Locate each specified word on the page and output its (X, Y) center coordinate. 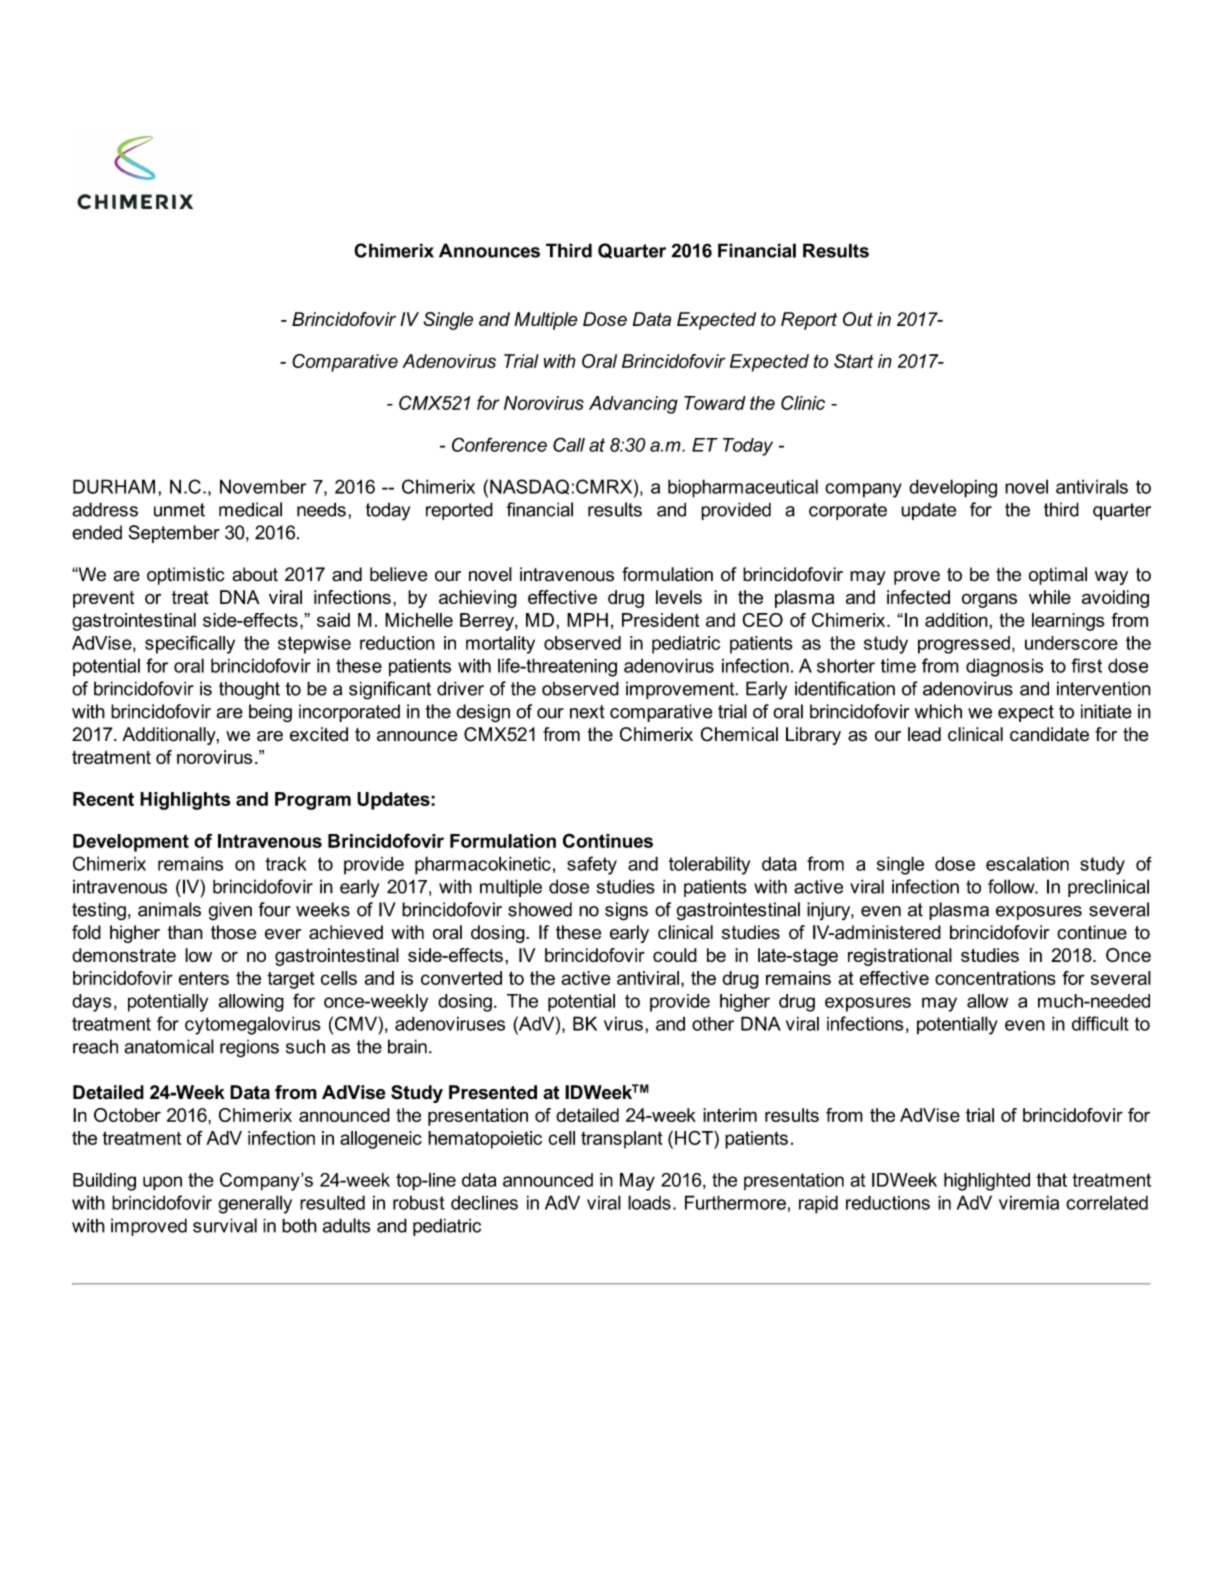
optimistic (185, 576)
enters (204, 978)
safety (592, 865)
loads (649, 1202)
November (263, 486)
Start (854, 361)
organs (989, 600)
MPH (587, 620)
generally (255, 1204)
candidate (1049, 734)
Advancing (633, 405)
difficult (1100, 1023)
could (675, 955)
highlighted (987, 1182)
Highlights (185, 801)
